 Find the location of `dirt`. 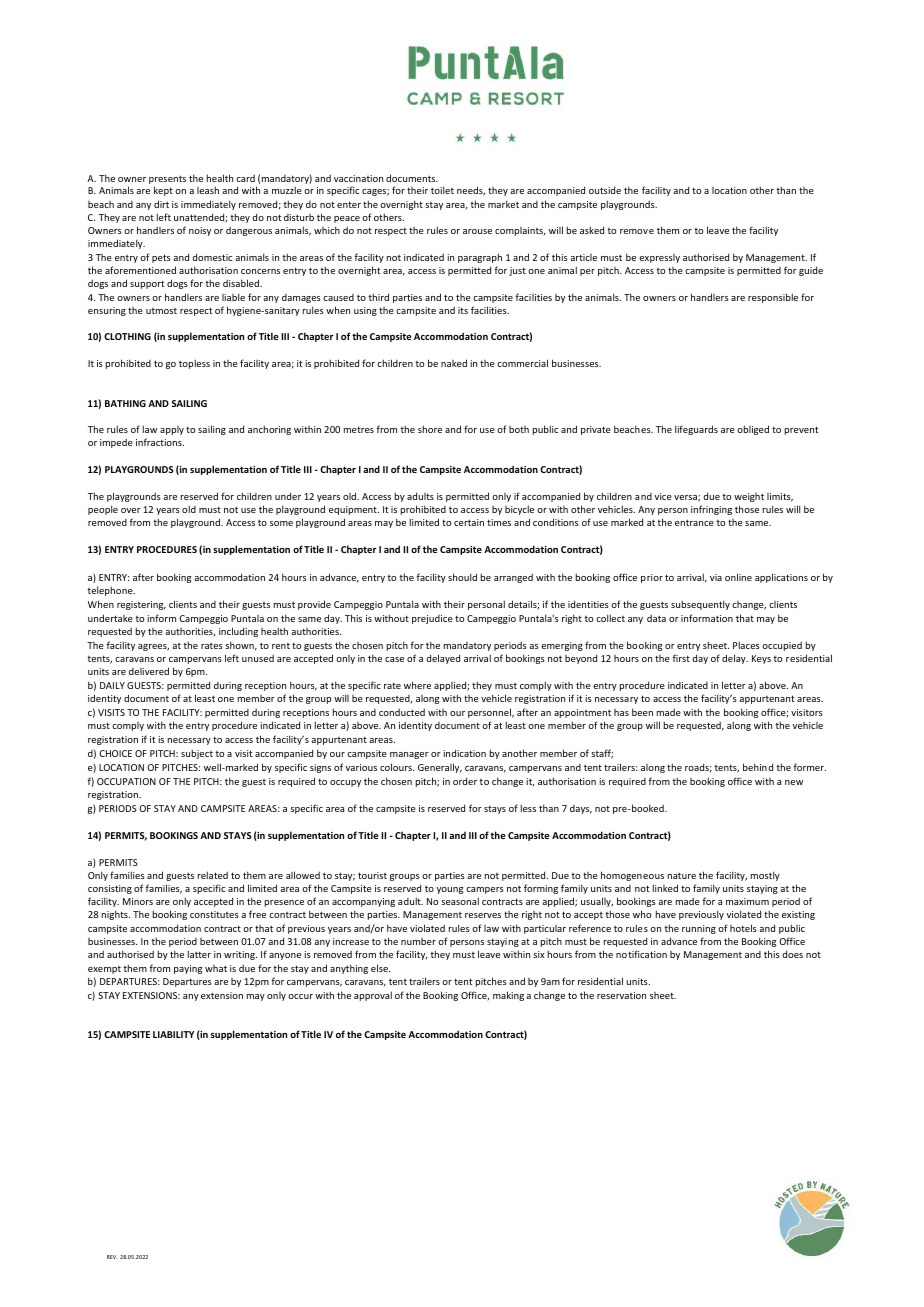

dirt is located at coordinates (161, 204).
